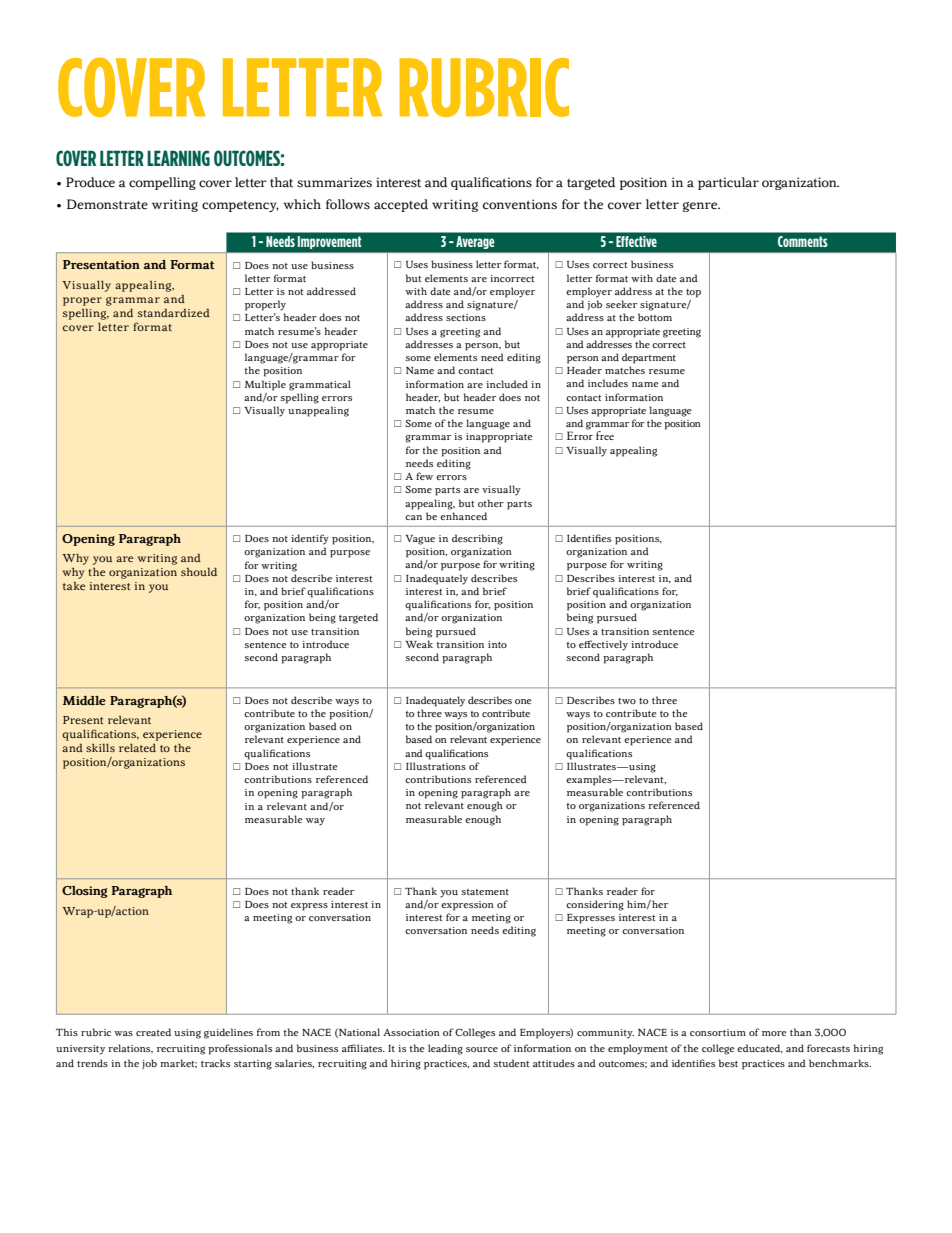  I want to click on compelling, so click(162, 183).
